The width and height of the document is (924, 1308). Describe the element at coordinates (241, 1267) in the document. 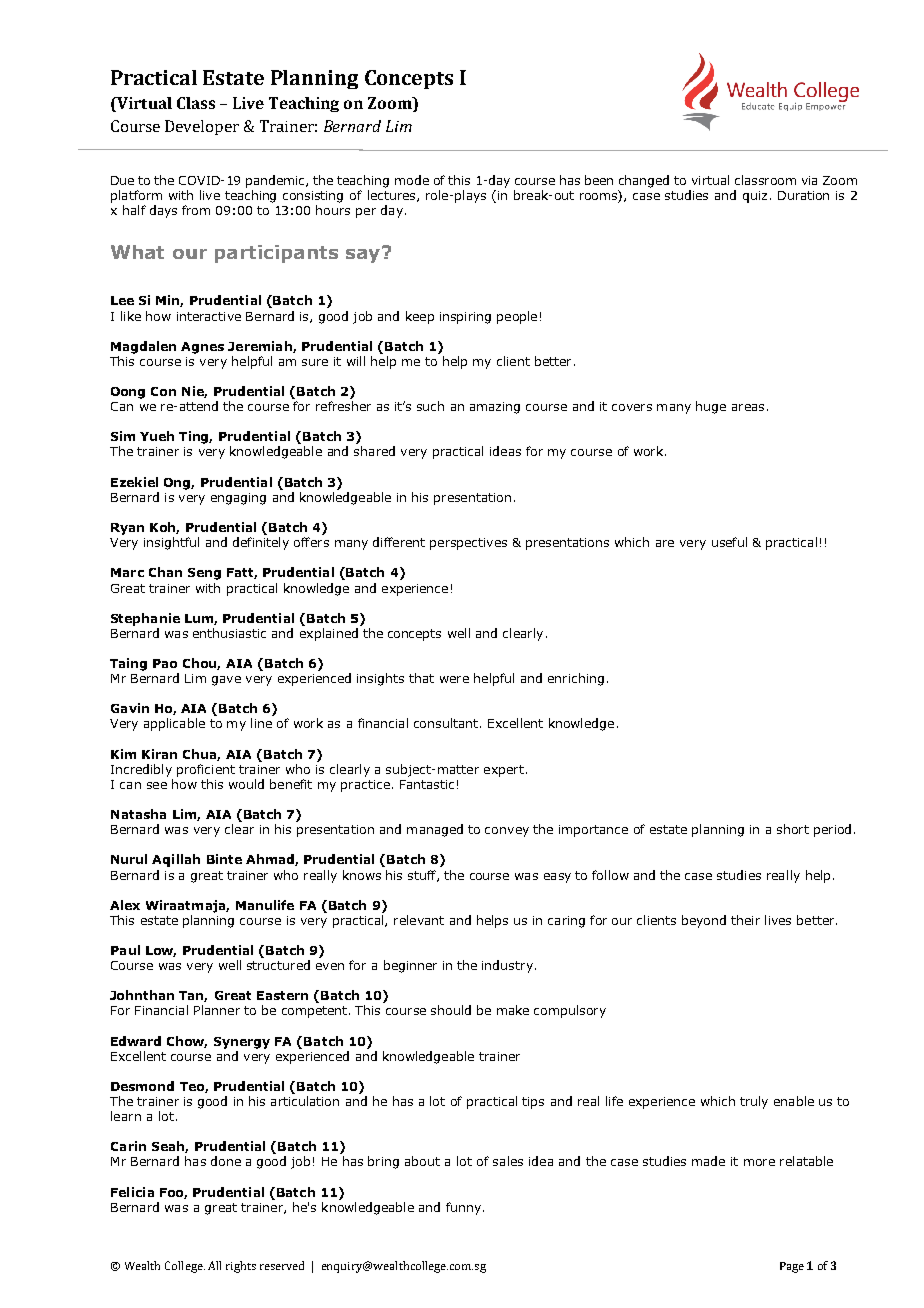

I see `rights` at that location.
